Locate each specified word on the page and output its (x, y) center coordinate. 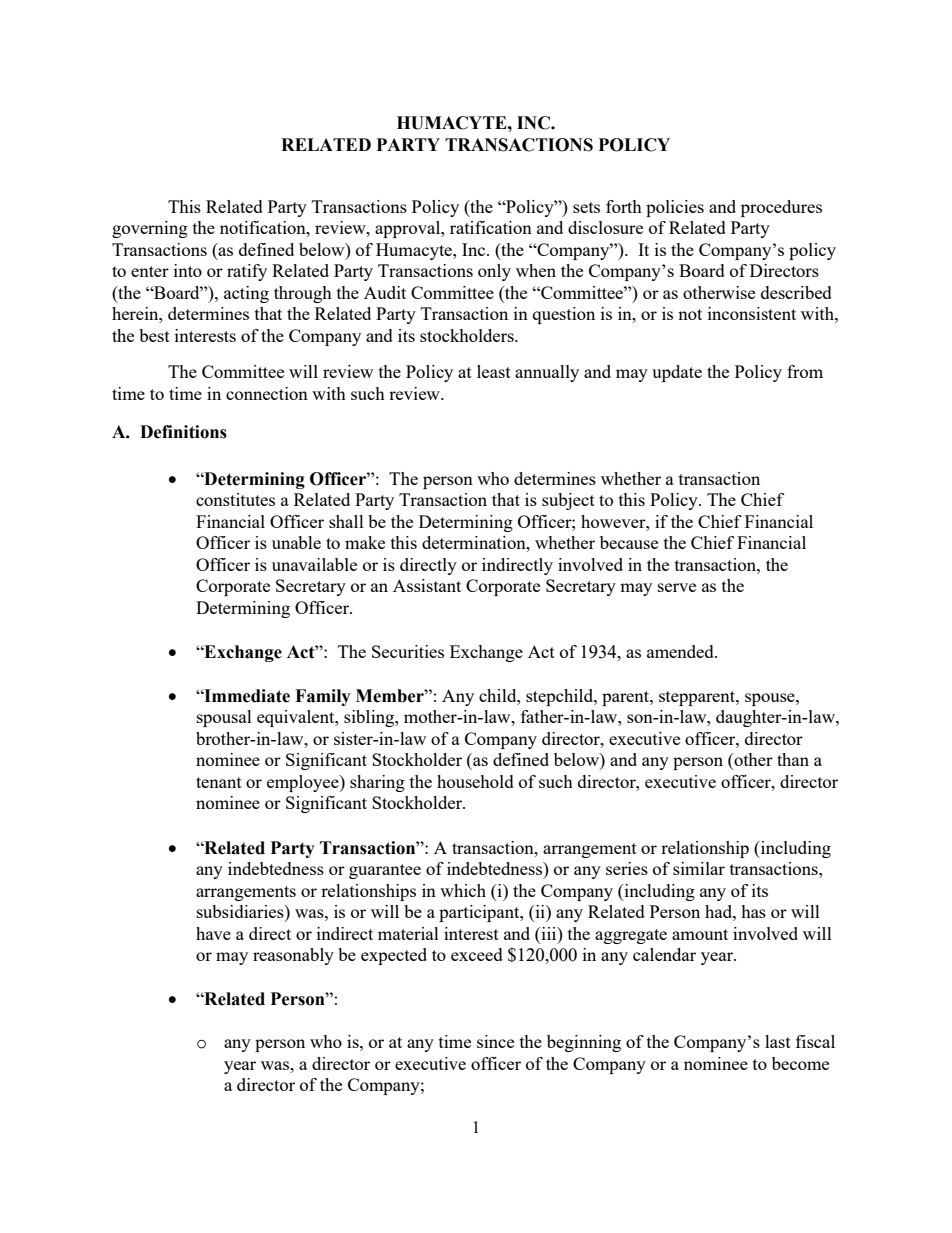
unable (296, 542)
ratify (247, 272)
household (475, 781)
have (213, 933)
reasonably (293, 956)
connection (267, 393)
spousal (224, 718)
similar (699, 868)
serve (677, 587)
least (494, 371)
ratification (491, 227)
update (677, 373)
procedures (781, 208)
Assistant (427, 585)
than (793, 759)
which (463, 890)
